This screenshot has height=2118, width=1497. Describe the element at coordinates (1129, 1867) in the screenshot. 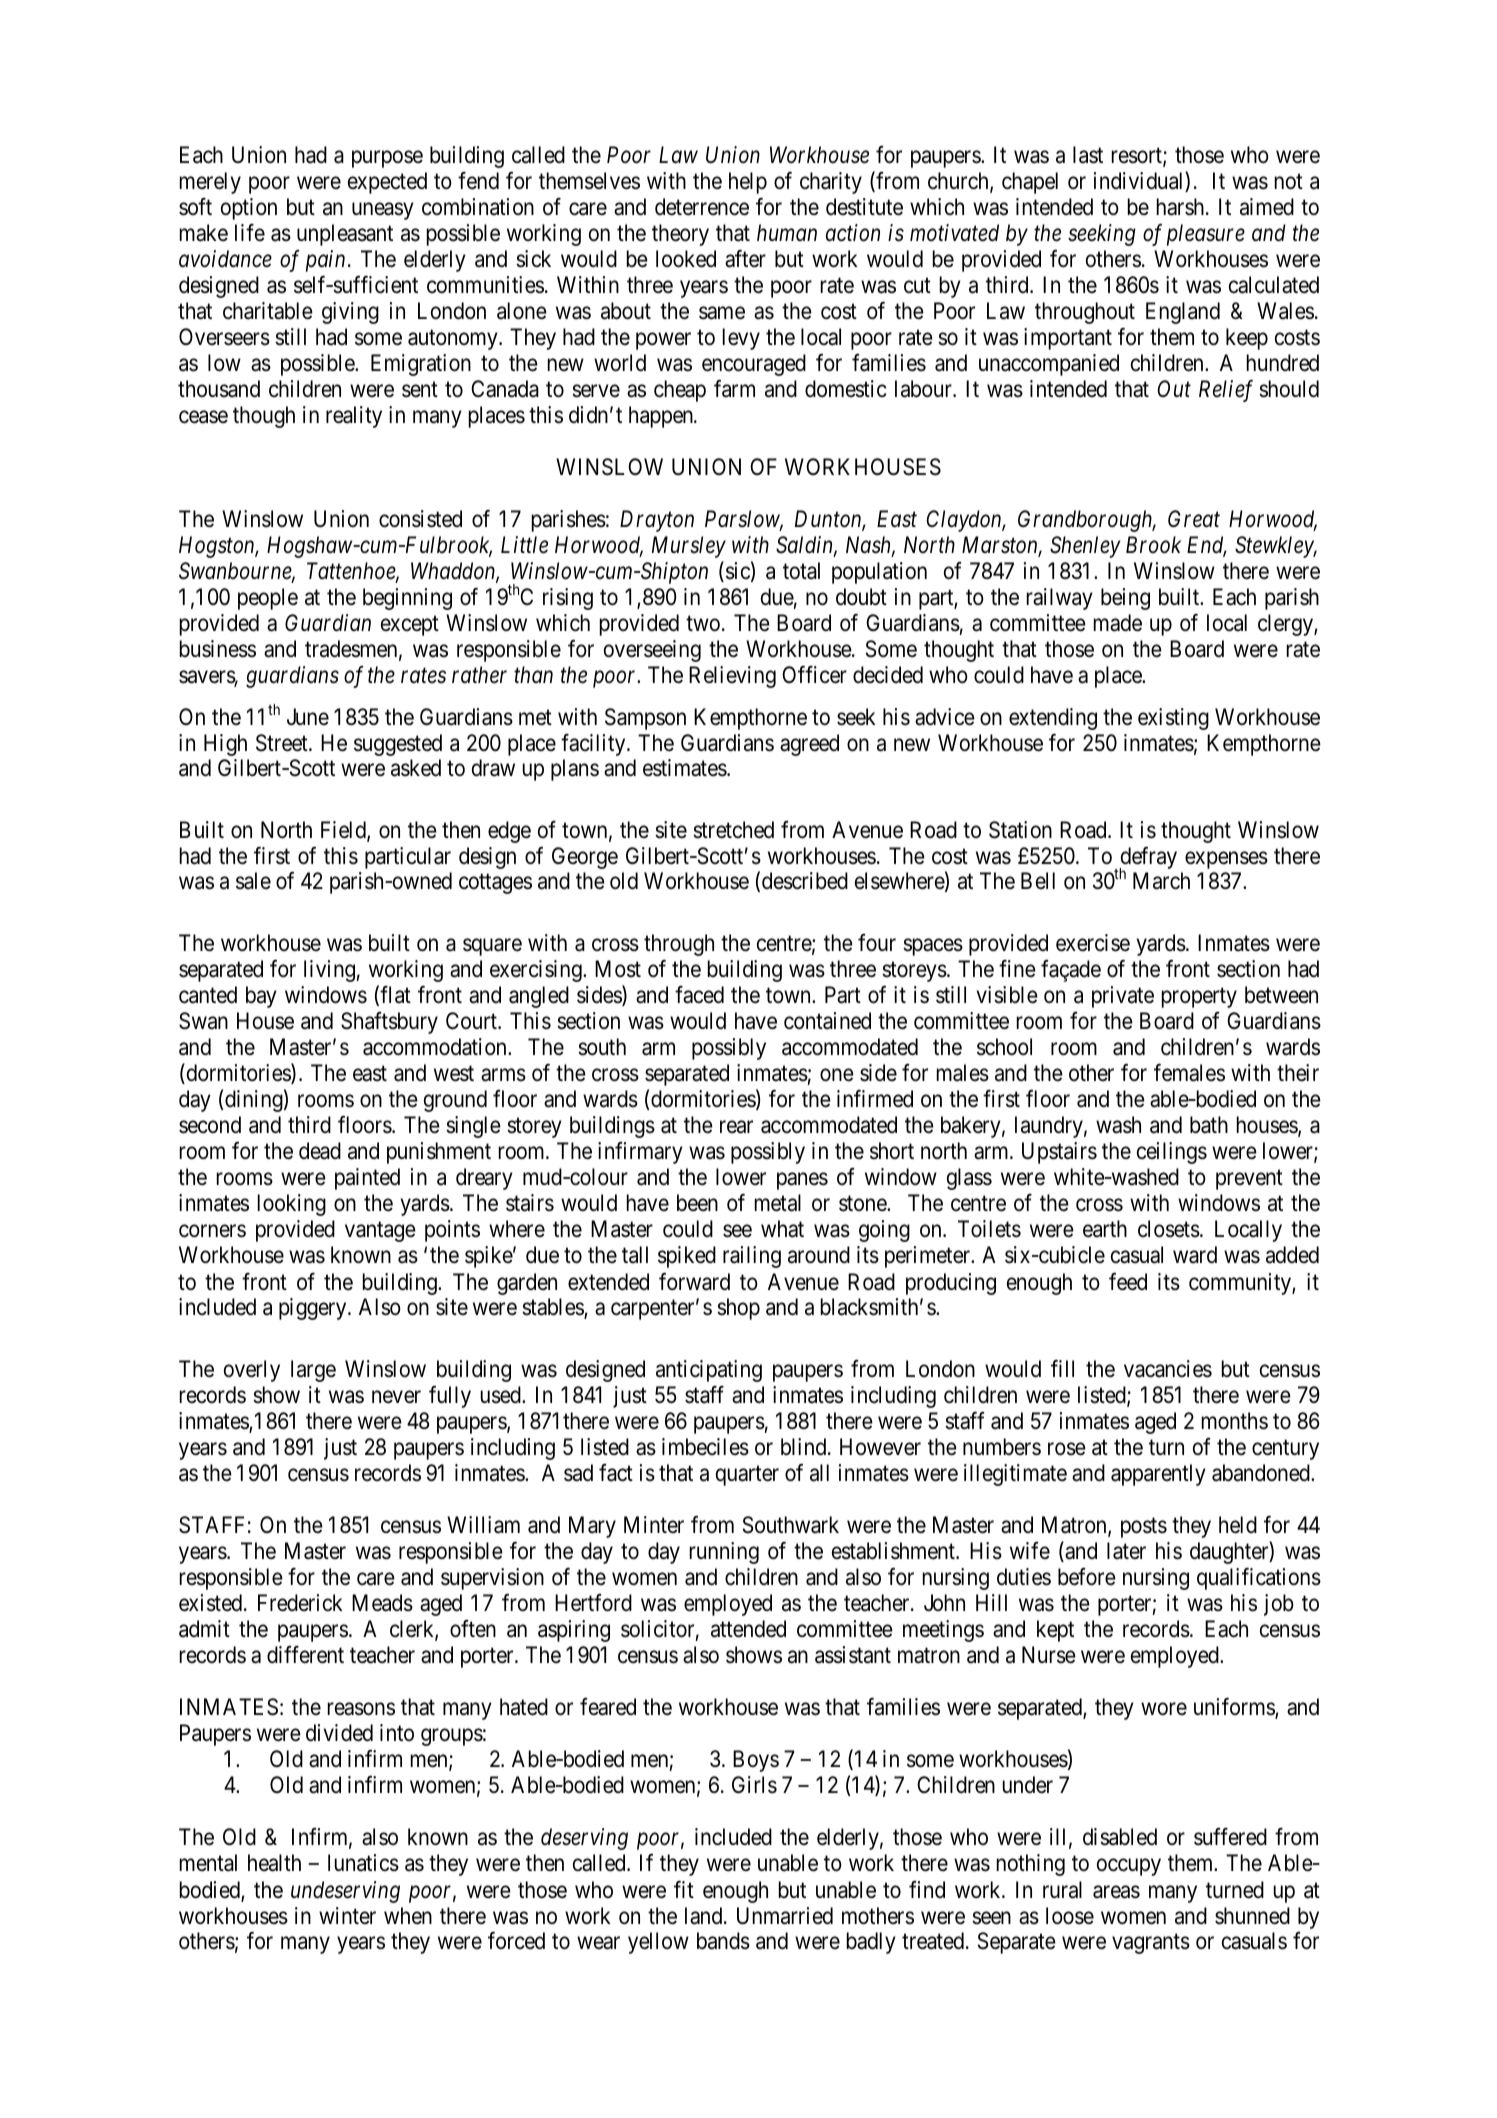

I see `occupy` at that location.
